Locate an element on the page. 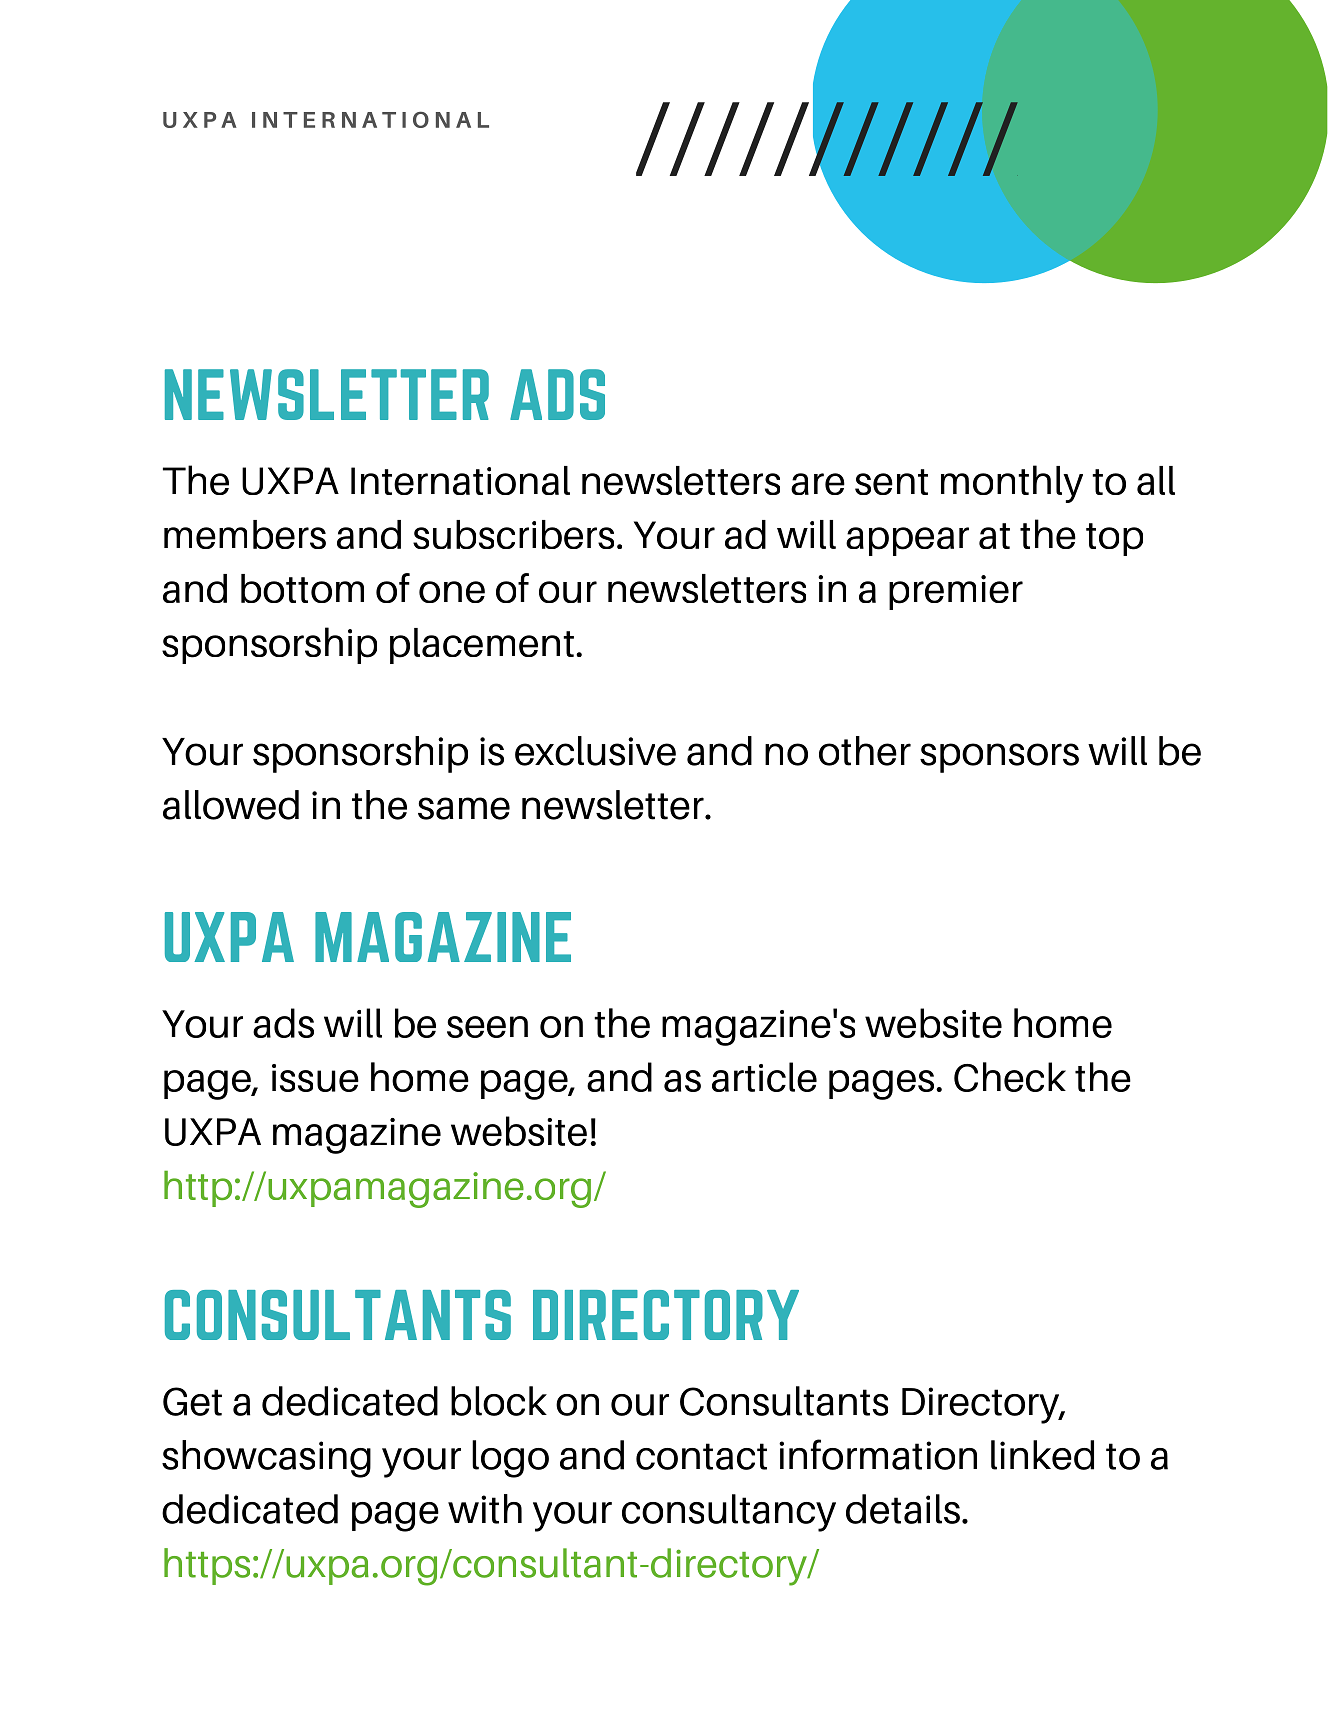 Image resolution: width=1337 pixels, height=1730 pixels. other is located at coordinates (865, 751).
